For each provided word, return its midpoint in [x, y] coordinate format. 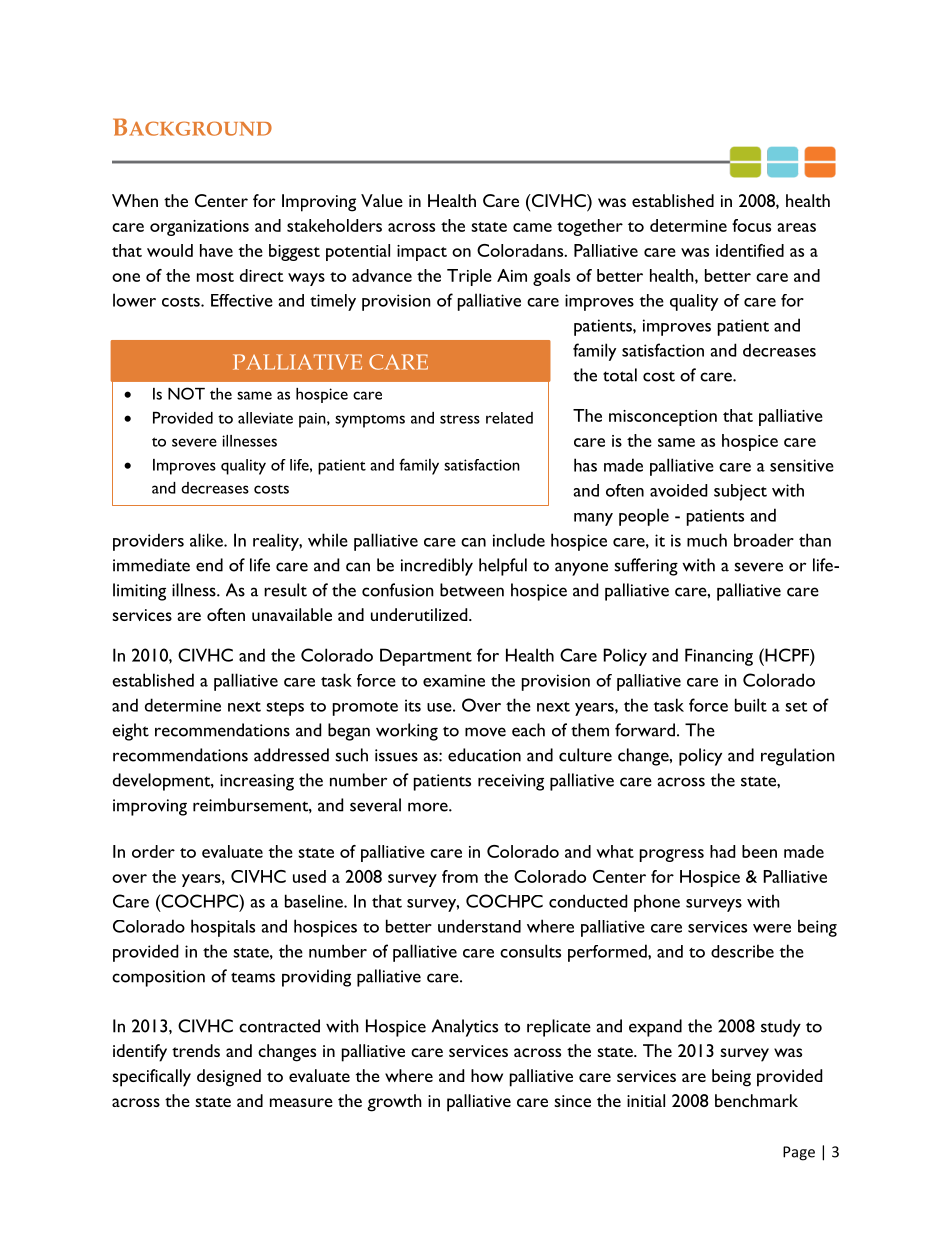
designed [229, 1078]
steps [285, 709]
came [532, 227]
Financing [719, 657]
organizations [199, 228]
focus [751, 225]
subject [740, 492]
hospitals [223, 928]
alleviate [265, 418]
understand [479, 926]
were [772, 928]
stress [460, 419]
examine [454, 680]
